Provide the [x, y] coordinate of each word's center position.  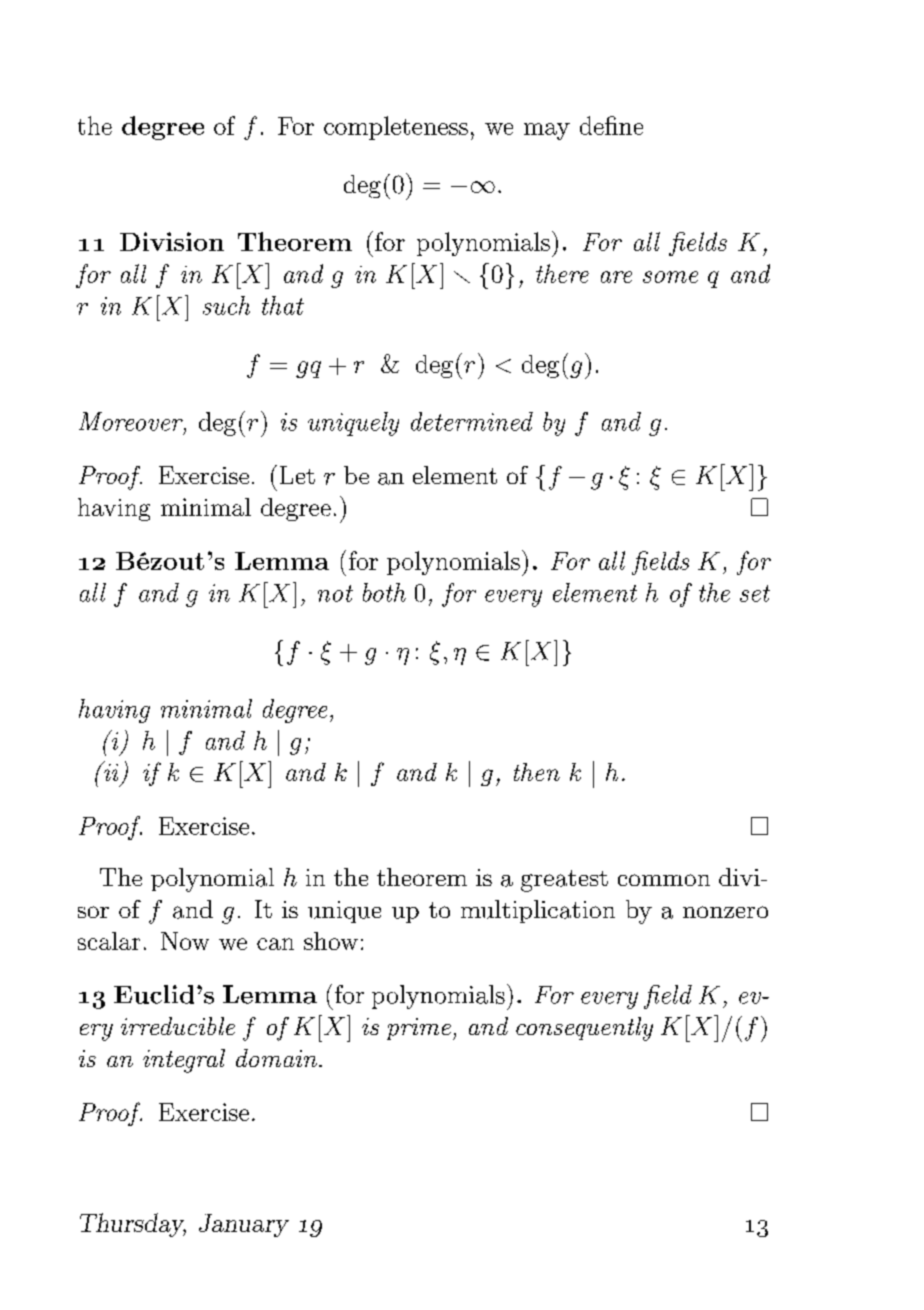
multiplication [538, 911]
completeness [396, 128]
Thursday [133, 1225]
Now [185, 941]
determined [472, 421]
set [755, 593]
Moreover [132, 422]
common [664, 880]
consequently [584, 1029]
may [547, 131]
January [244, 1225]
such [226, 305]
